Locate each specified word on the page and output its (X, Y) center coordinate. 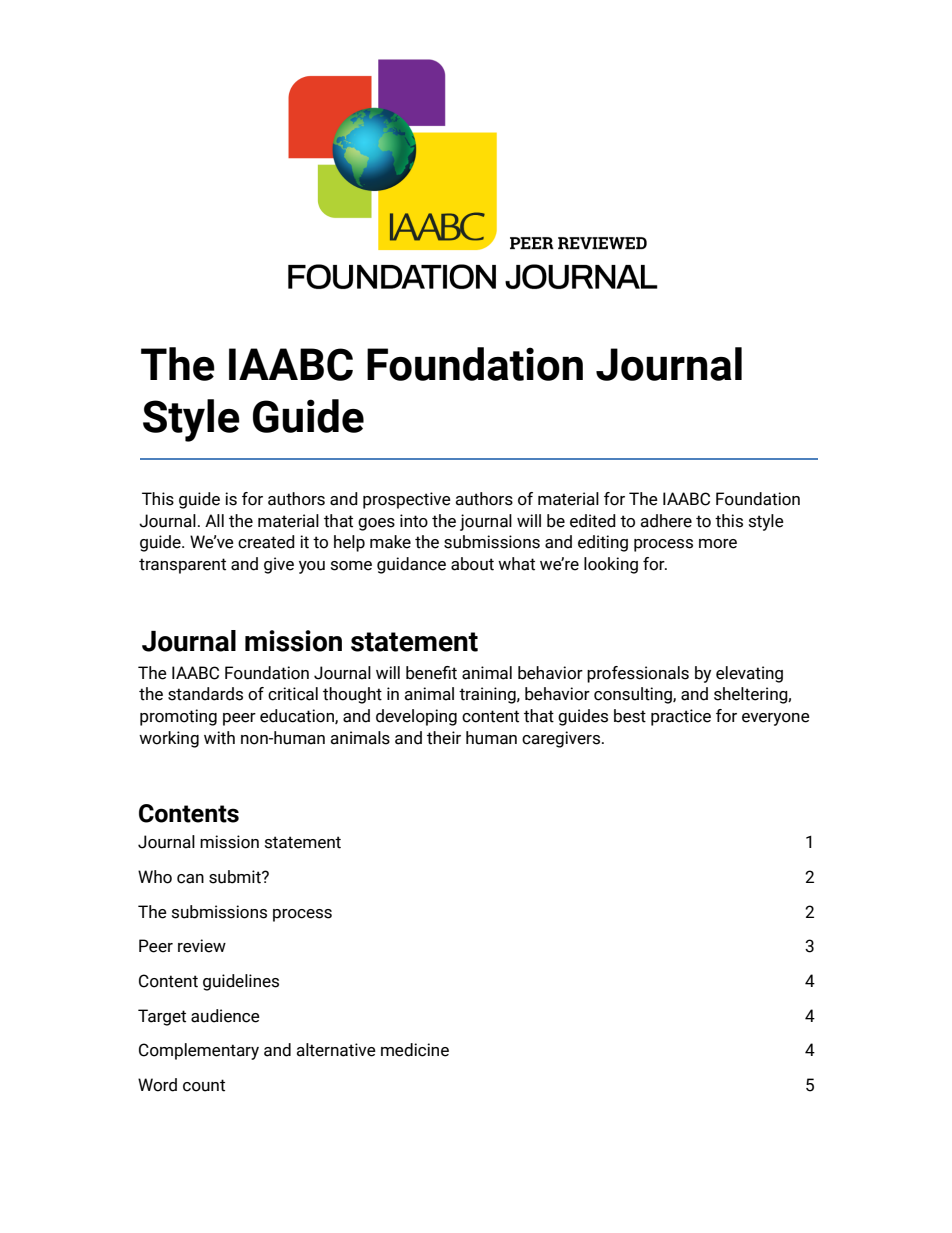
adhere (666, 521)
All (214, 520)
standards (205, 694)
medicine (415, 1050)
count (204, 1085)
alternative (336, 1050)
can (190, 879)
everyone (776, 719)
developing (416, 717)
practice (681, 717)
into (414, 521)
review (202, 946)
